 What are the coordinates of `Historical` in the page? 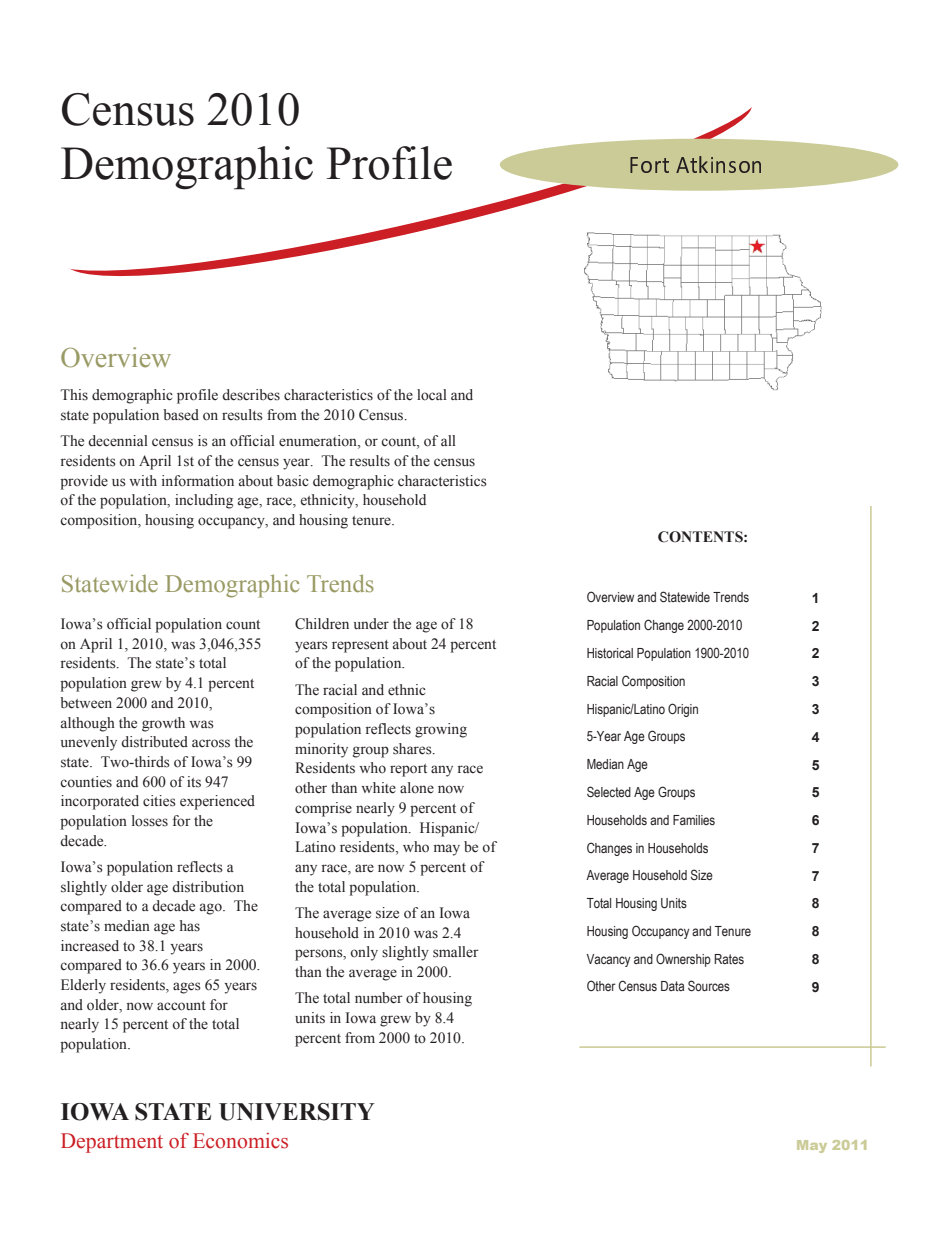 It's located at (610, 653).
